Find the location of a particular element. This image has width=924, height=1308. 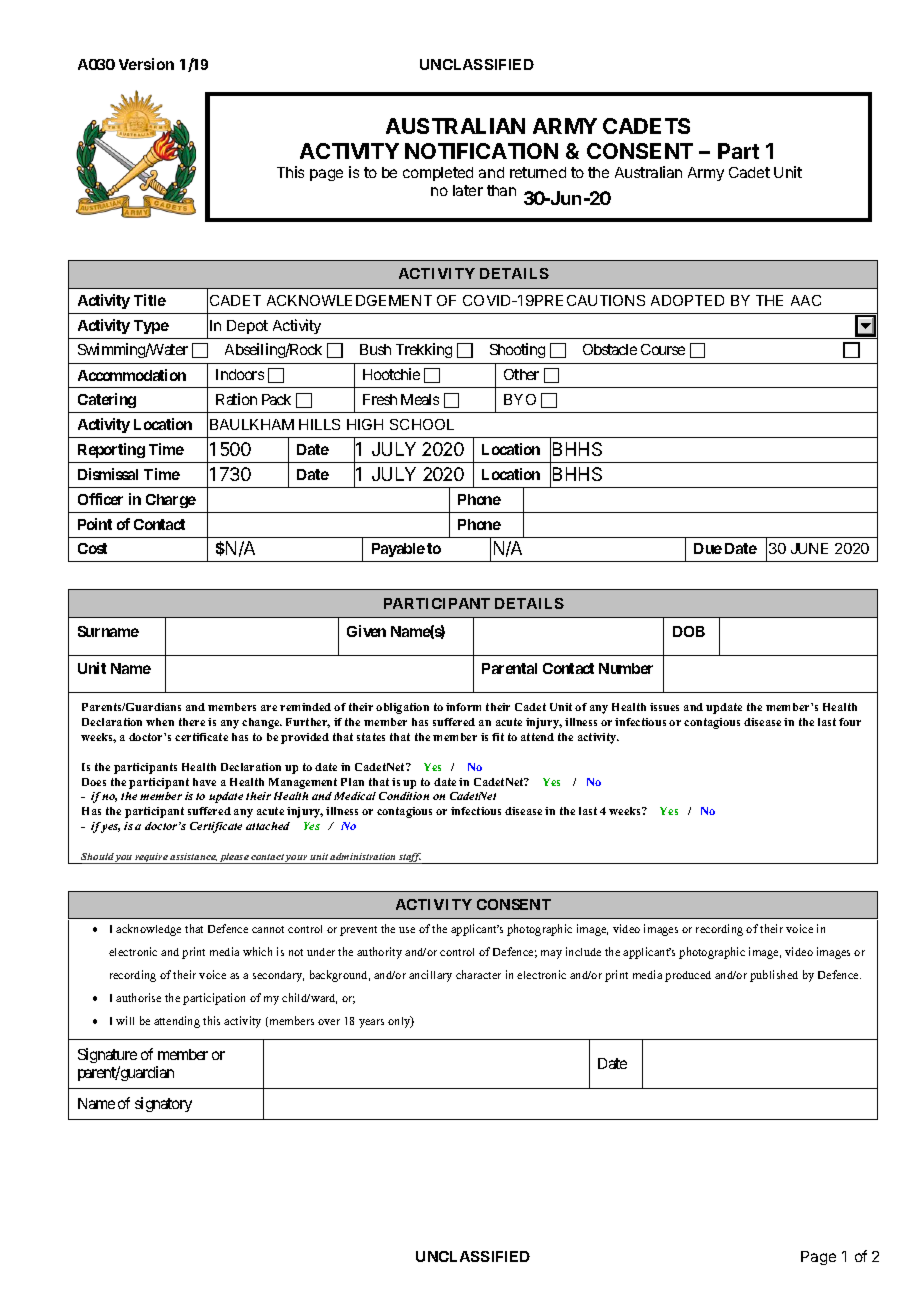

published is located at coordinates (774, 976).
